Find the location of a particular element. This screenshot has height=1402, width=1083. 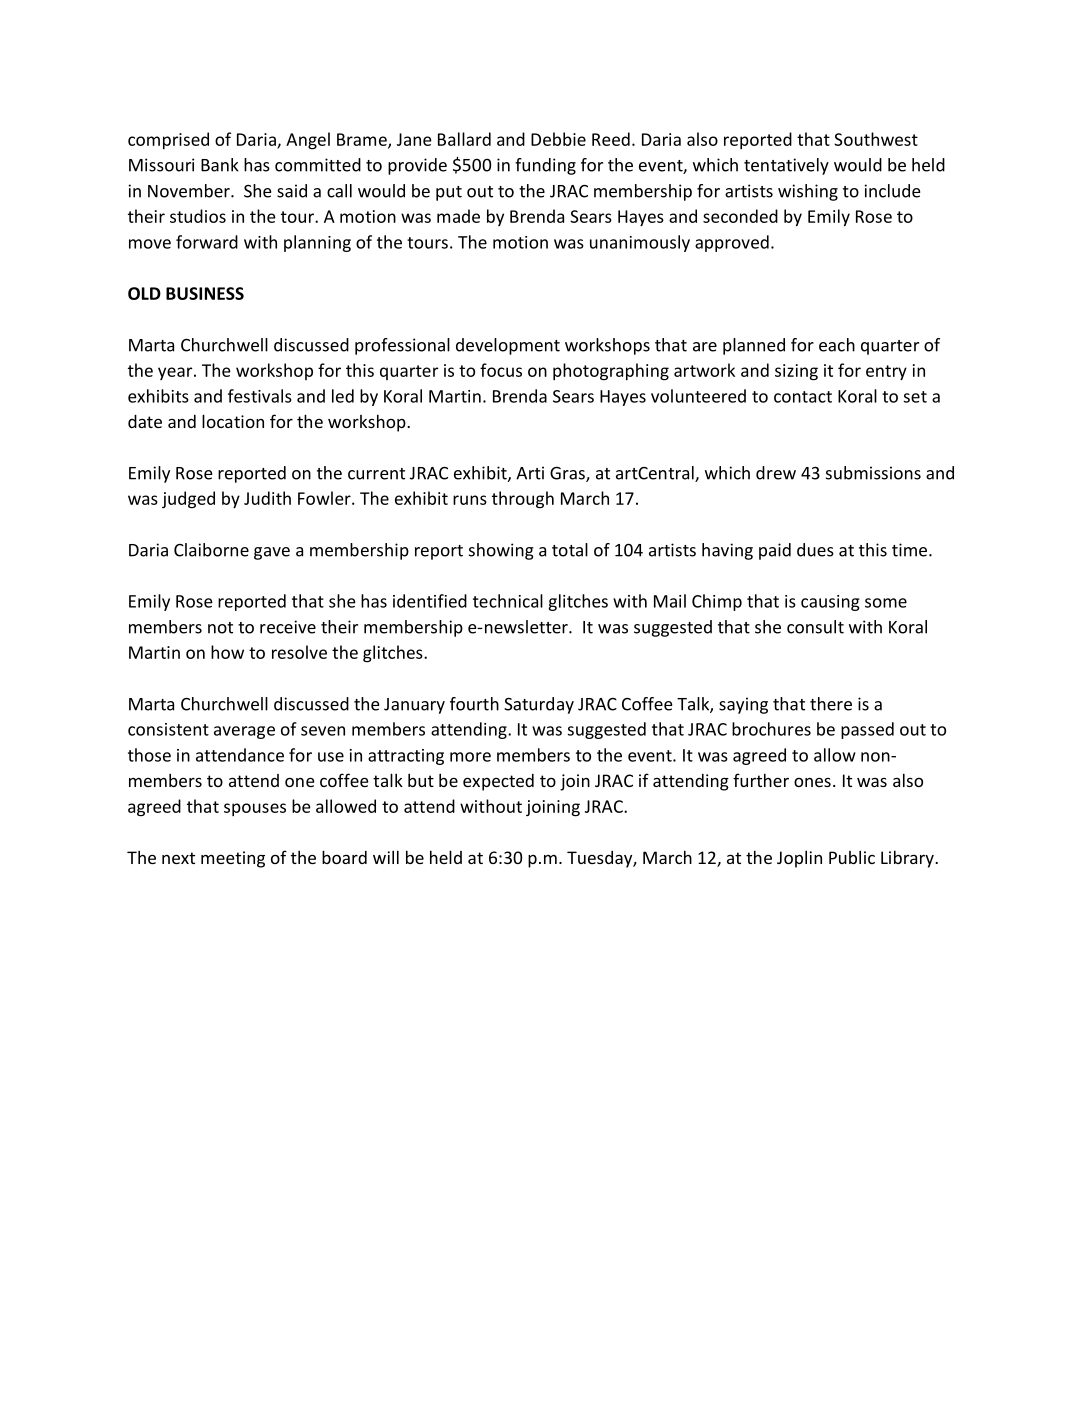

expected is located at coordinates (498, 782).
